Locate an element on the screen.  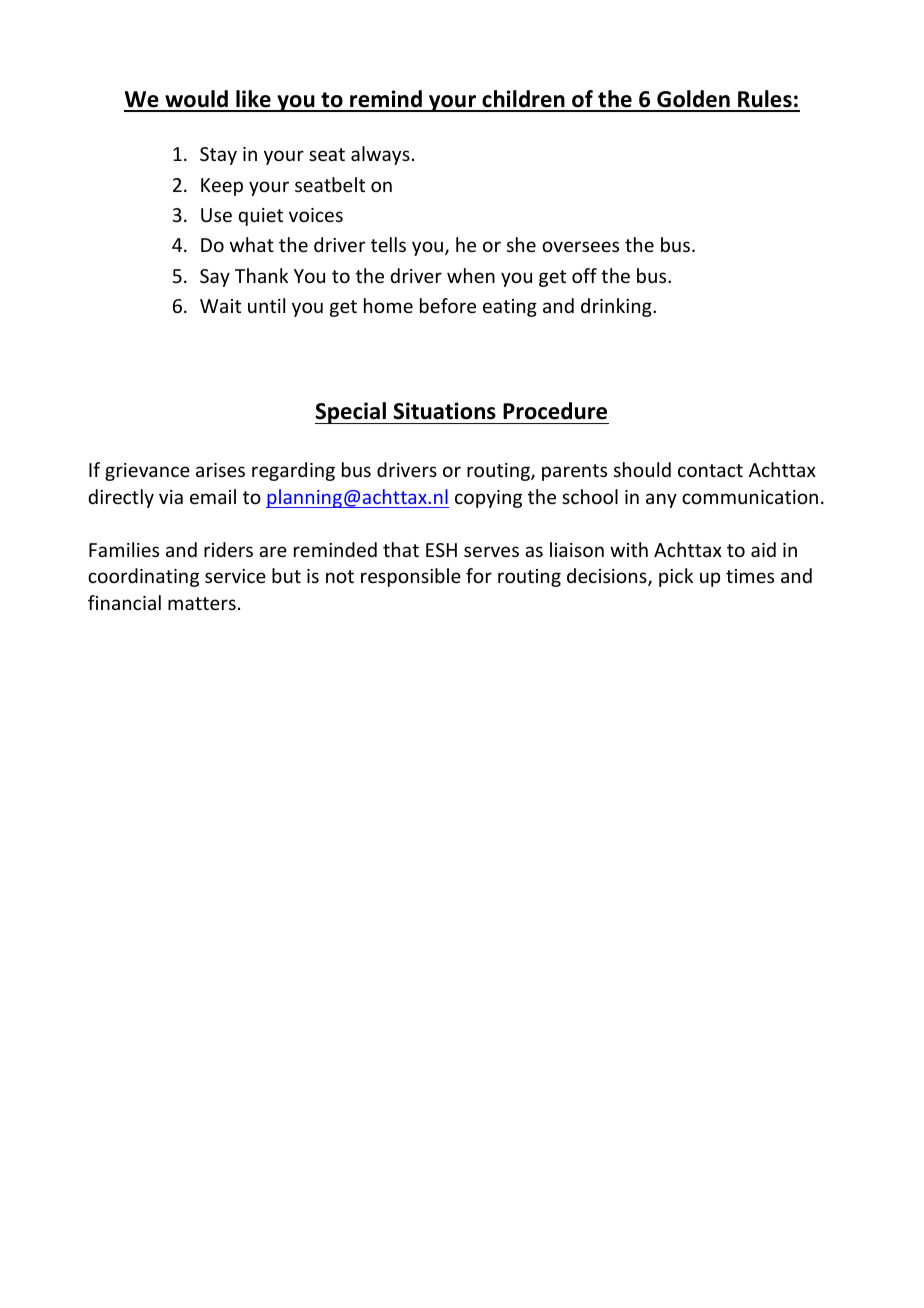
matters is located at coordinates (202, 603).
